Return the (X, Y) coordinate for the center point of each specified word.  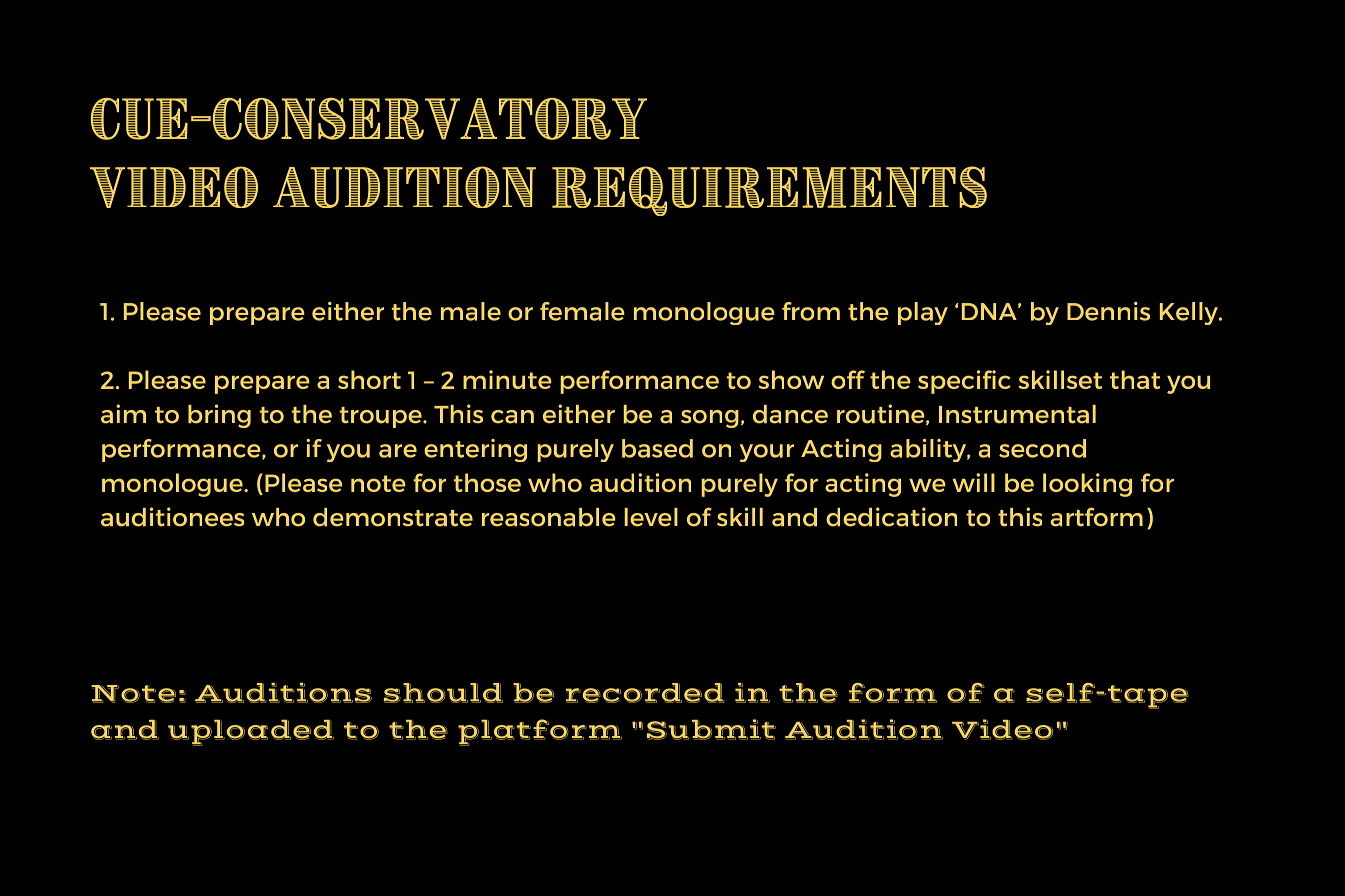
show (791, 379)
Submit (711, 729)
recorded (645, 693)
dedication (891, 517)
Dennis (1108, 311)
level (651, 517)
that (1135, 379)
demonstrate (393, 517)
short (369, 379)
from (811, 311)
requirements (769, 191)
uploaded (251, 733)
